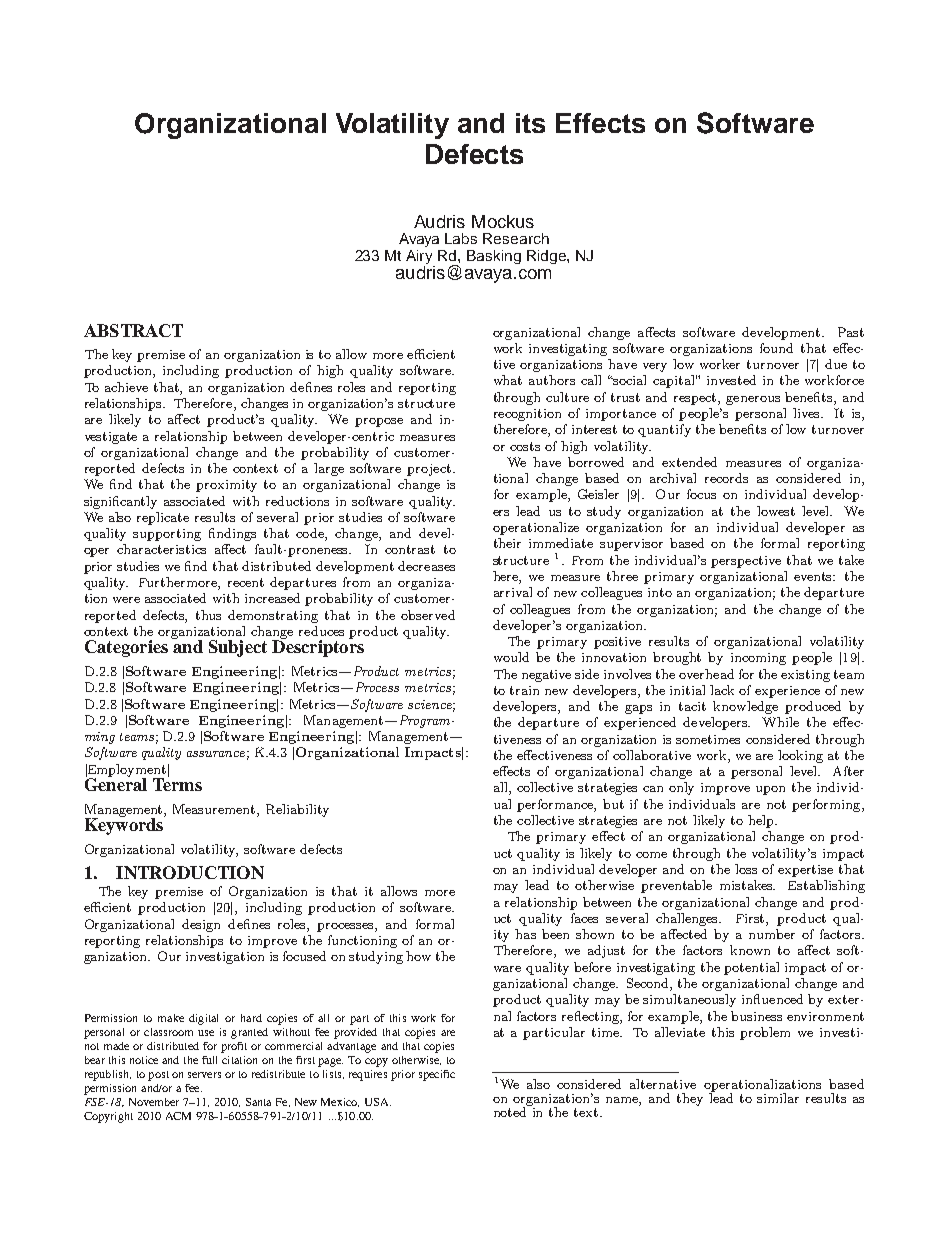 The image size is (952, 1233). I want to click on into, so click(660, 592).
